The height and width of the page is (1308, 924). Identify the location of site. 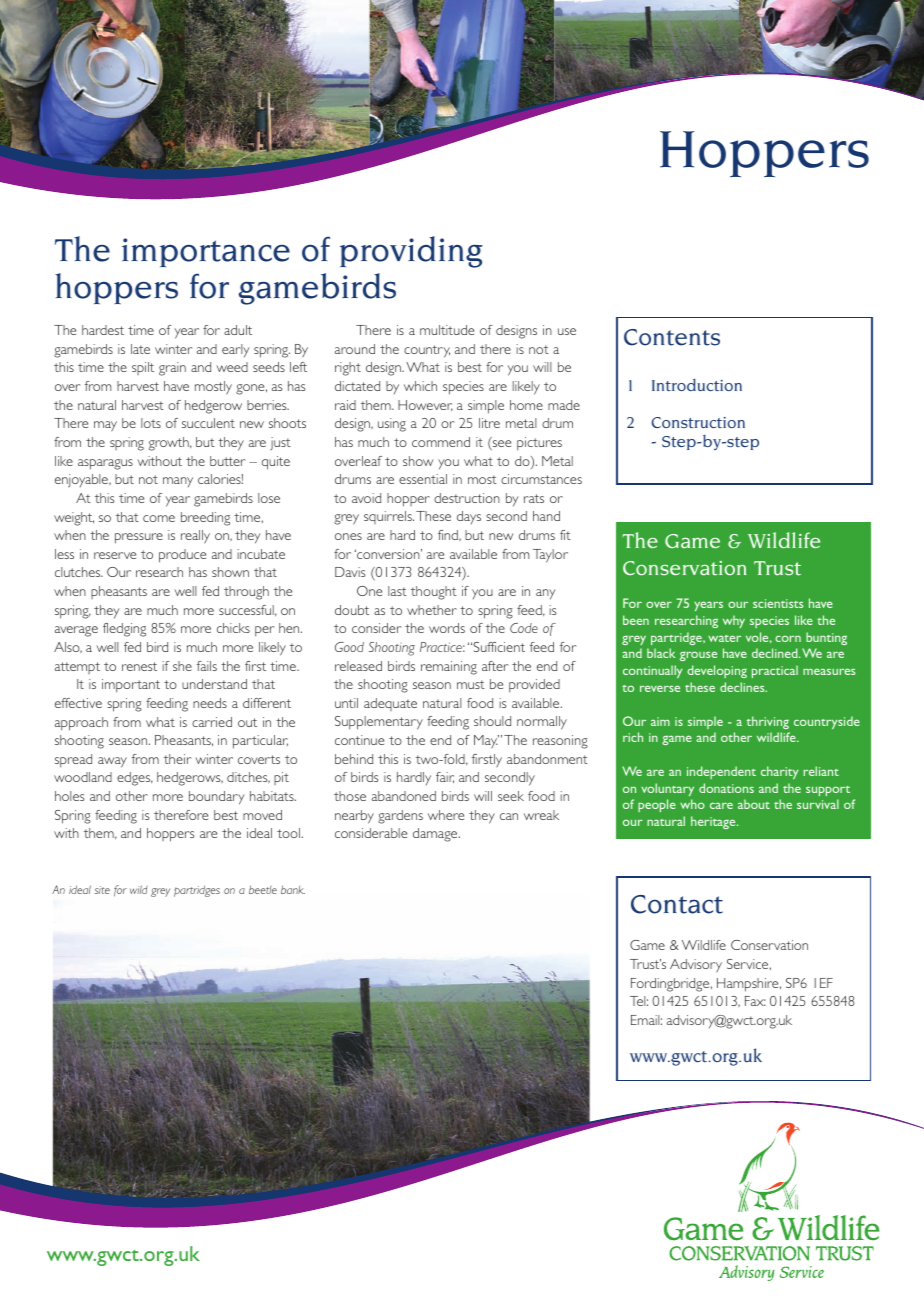
(102, 890).
